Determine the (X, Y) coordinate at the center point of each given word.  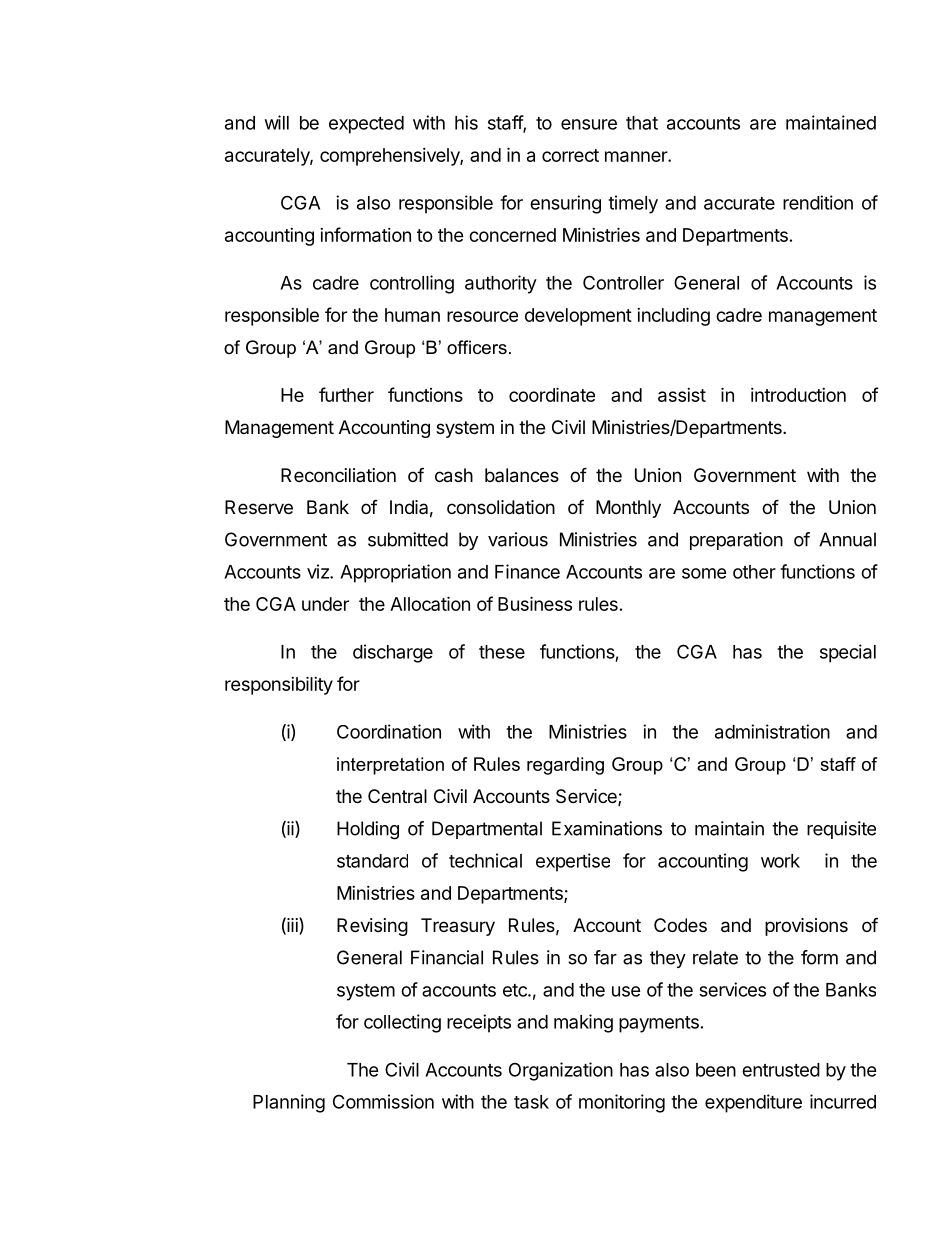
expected (366, 125)
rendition (818, 202)
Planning (289, 1103)
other (754, 572)
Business (535, 603)
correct (570, 155)
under (325, 604)
